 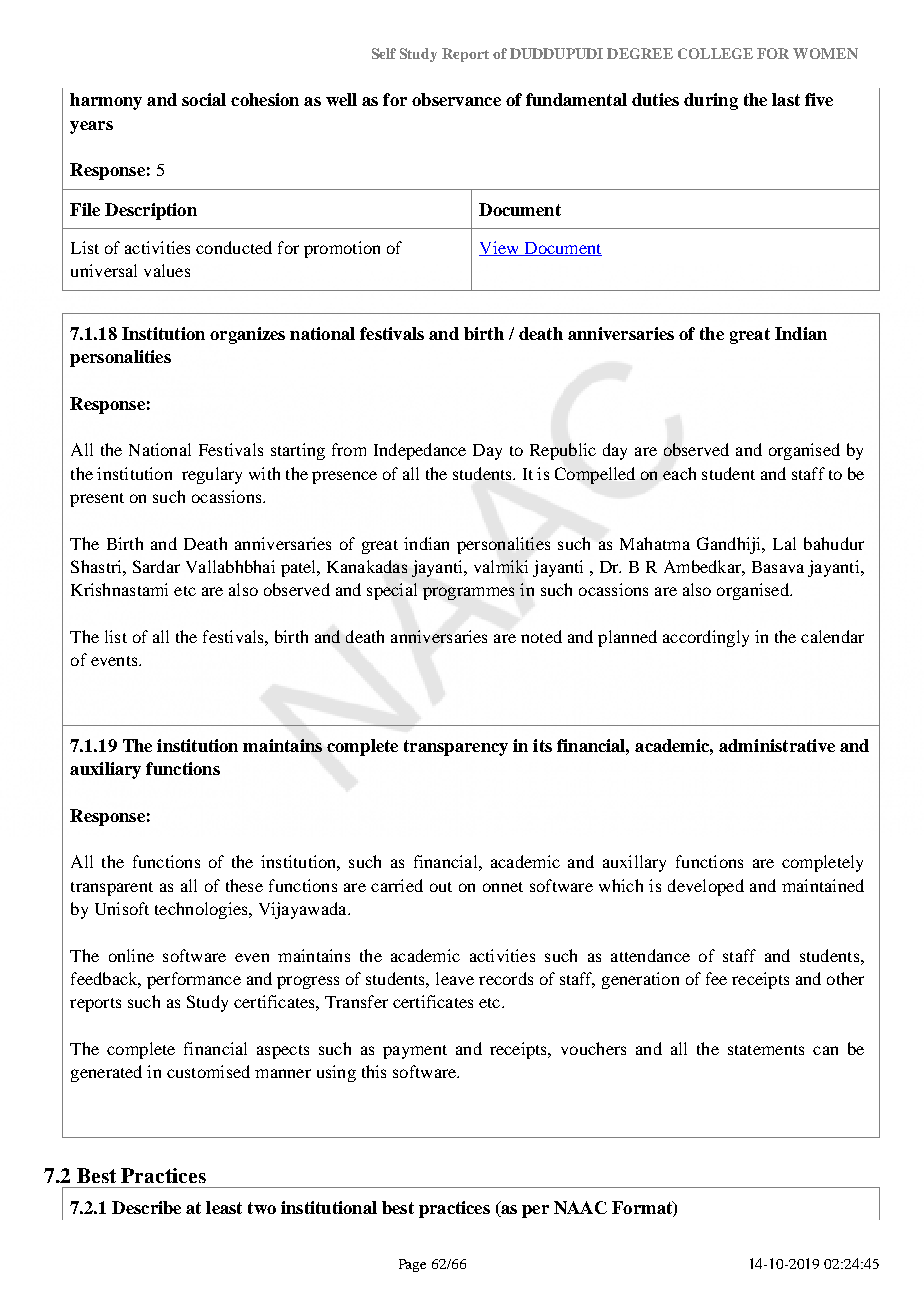 I want to click on developed, so click(x=706, y=887).
